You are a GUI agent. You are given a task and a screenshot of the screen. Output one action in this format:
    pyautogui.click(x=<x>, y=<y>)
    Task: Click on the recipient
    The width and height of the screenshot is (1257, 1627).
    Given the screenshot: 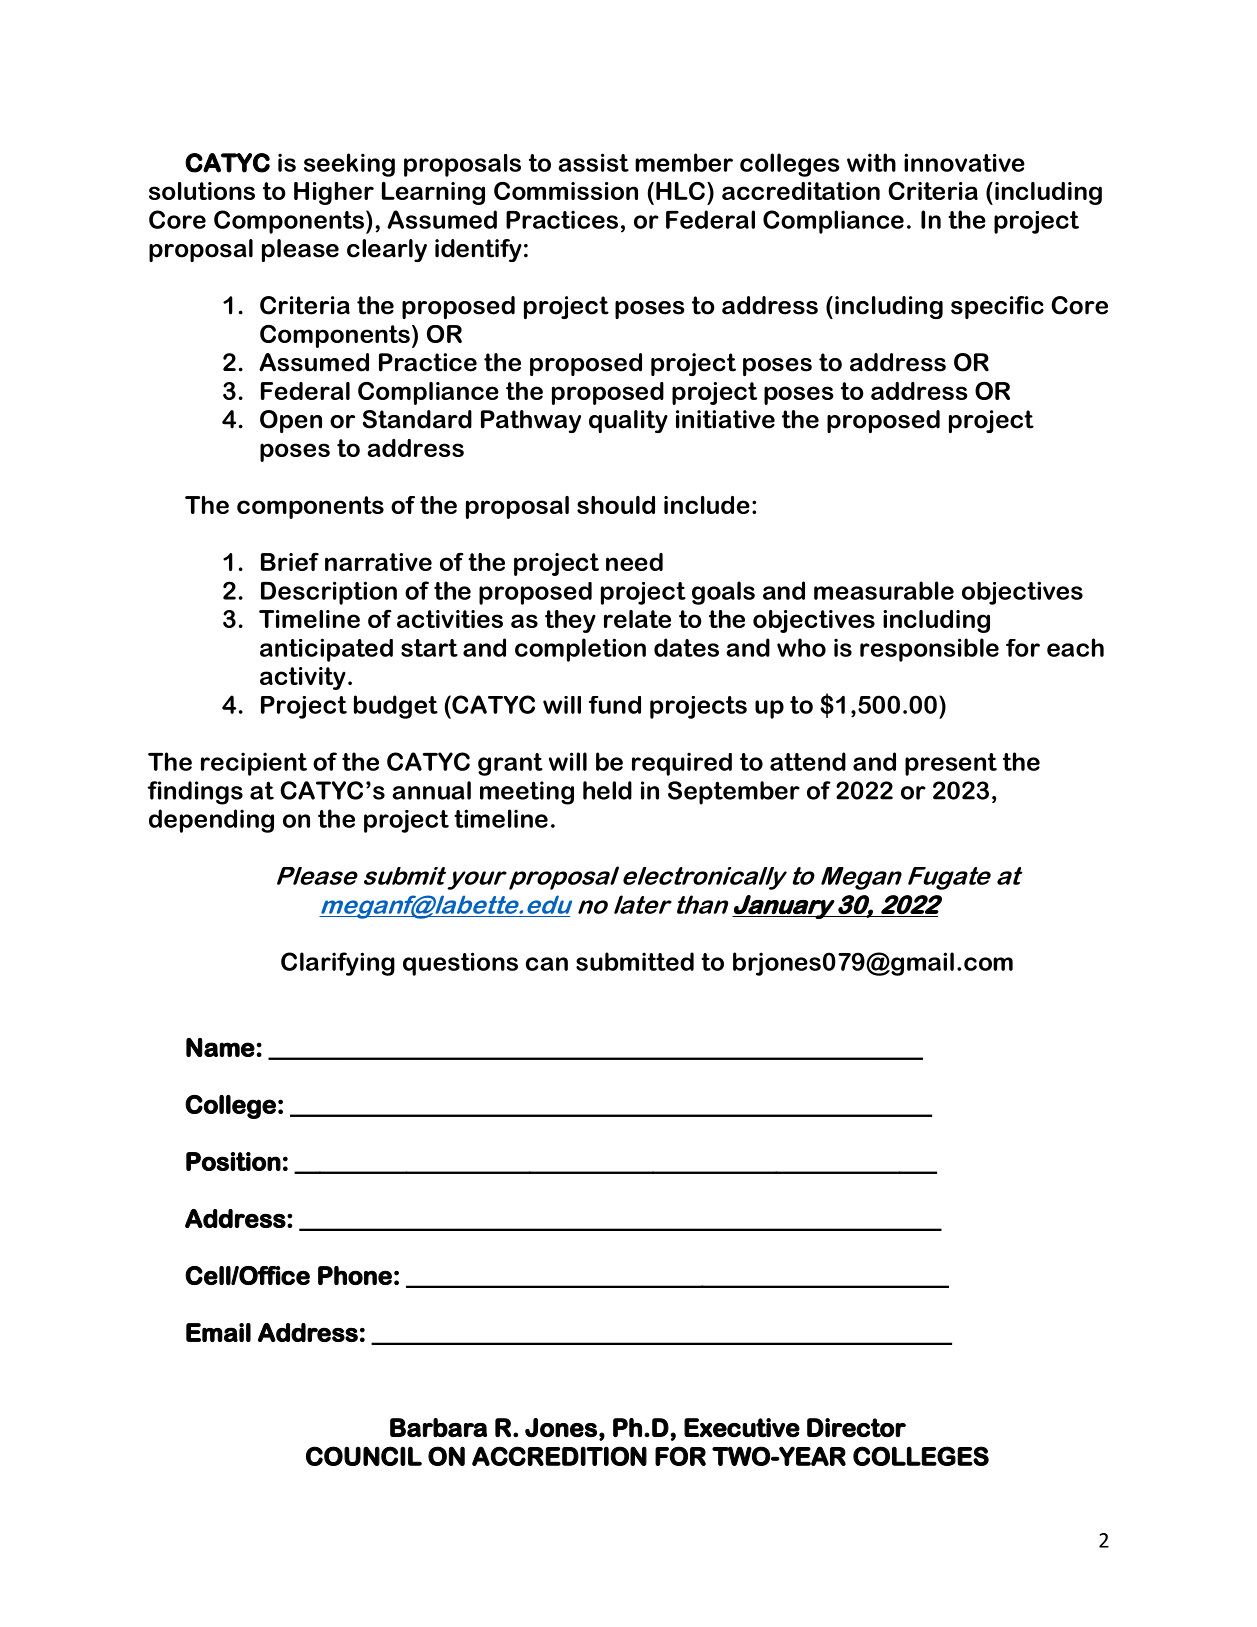 What is the action you would take?
    pyautogui.click(x=254, y=764)
